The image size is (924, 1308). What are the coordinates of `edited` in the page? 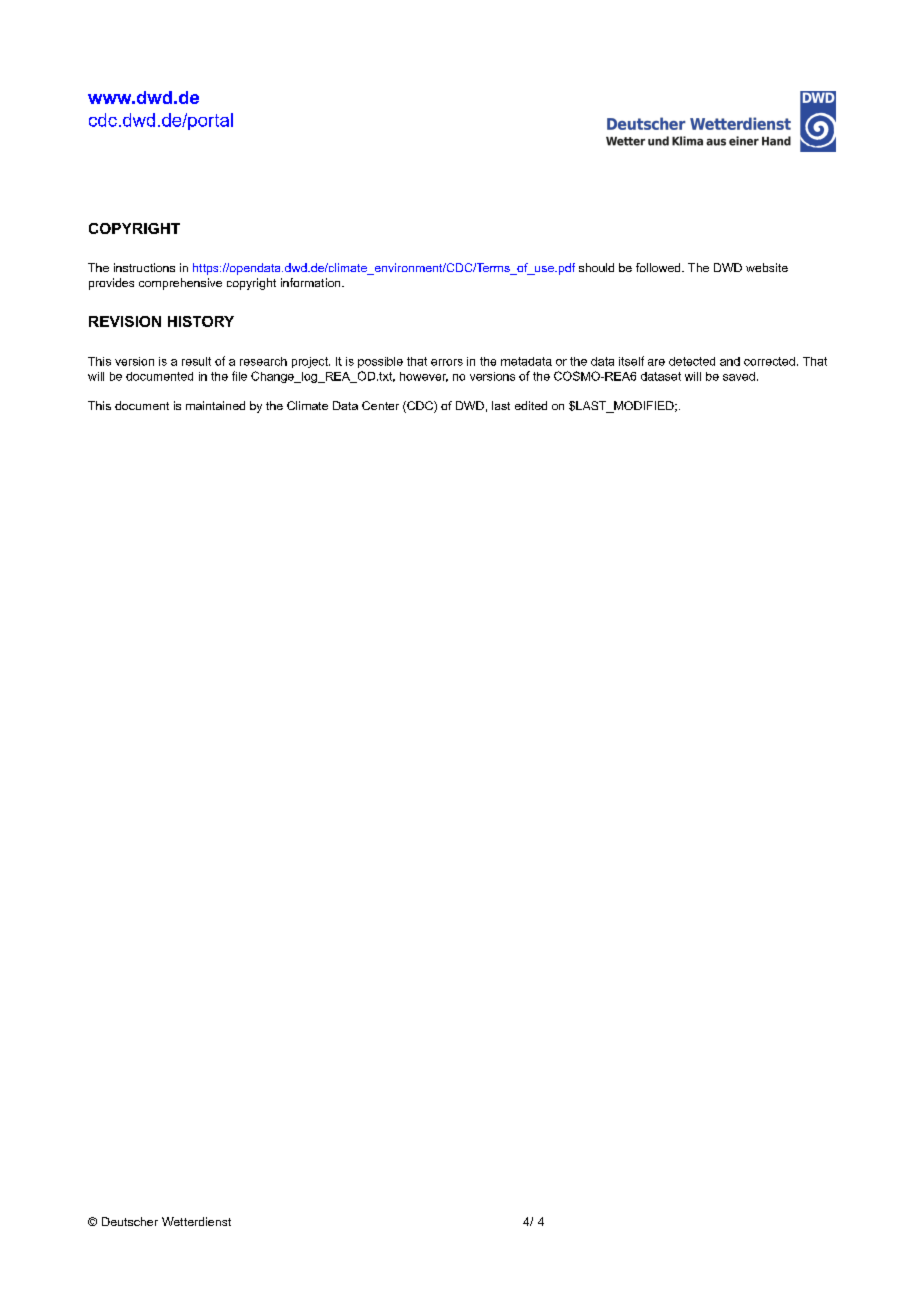 It's located at (531, 405).
